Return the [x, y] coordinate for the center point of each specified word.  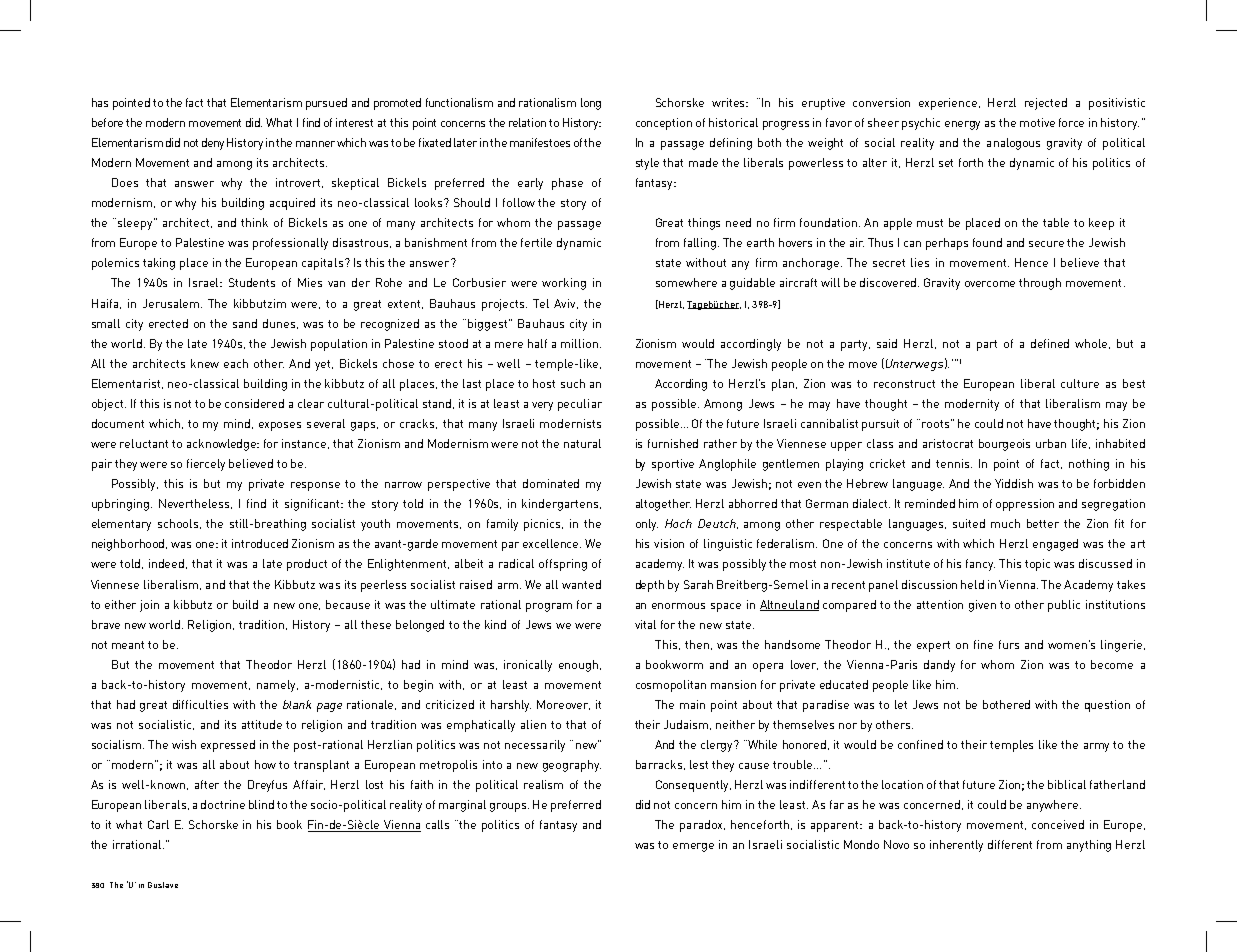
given [982, 606]
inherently [956, 846]
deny [213, 144]
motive [1037, 122]
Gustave [163, 885]
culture [1080, 383]
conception [664, 124]
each [236, 363]
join [149, 606]
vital [645, 624]
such [573, 383]
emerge [693, 847]
